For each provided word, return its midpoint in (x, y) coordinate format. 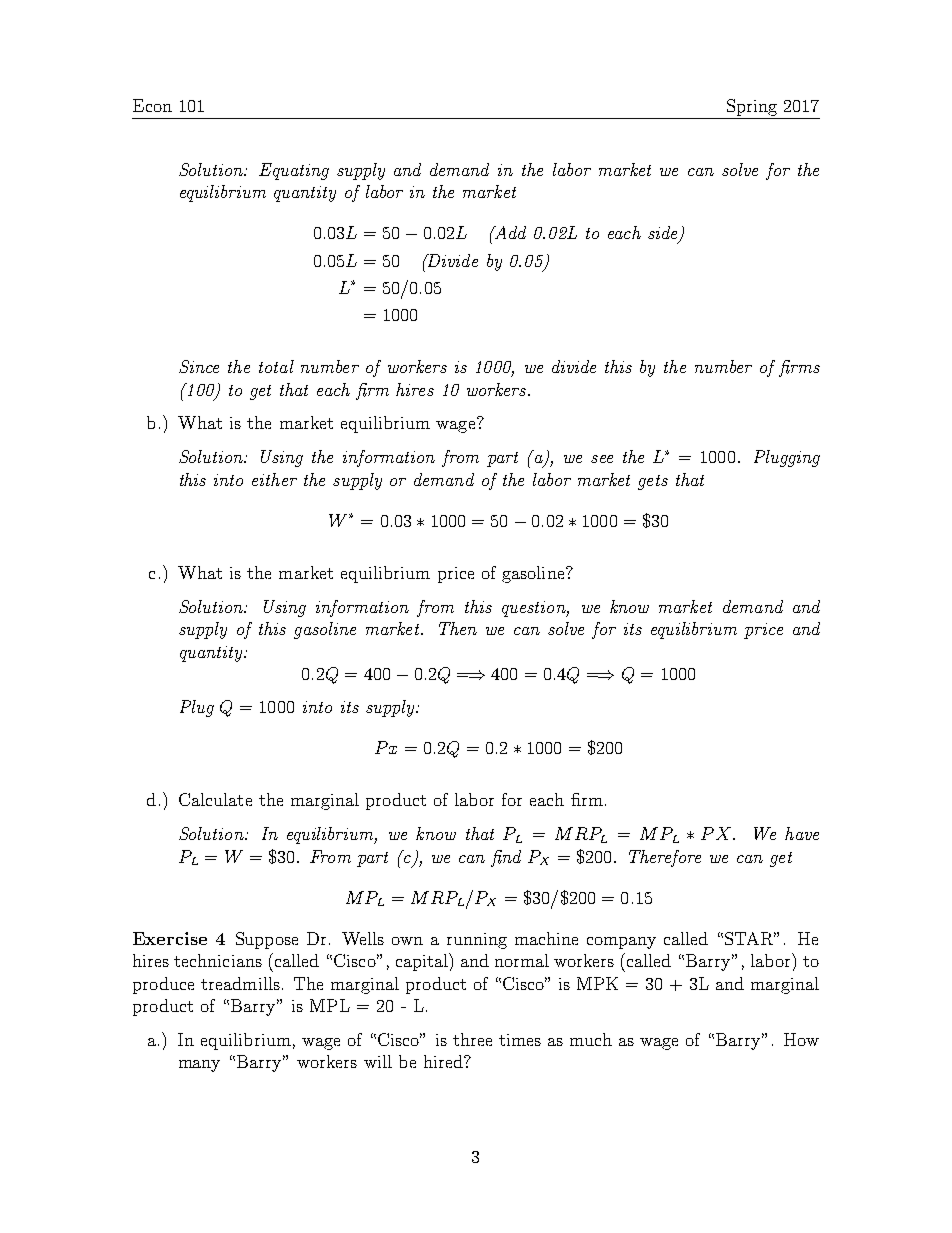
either (274, 479)
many (199, 1066)
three (472, 1039)
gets (653, 482)
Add (509, 232)
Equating (294, 171)
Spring (752, 107)
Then (458, 628)
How (801, 1039)
